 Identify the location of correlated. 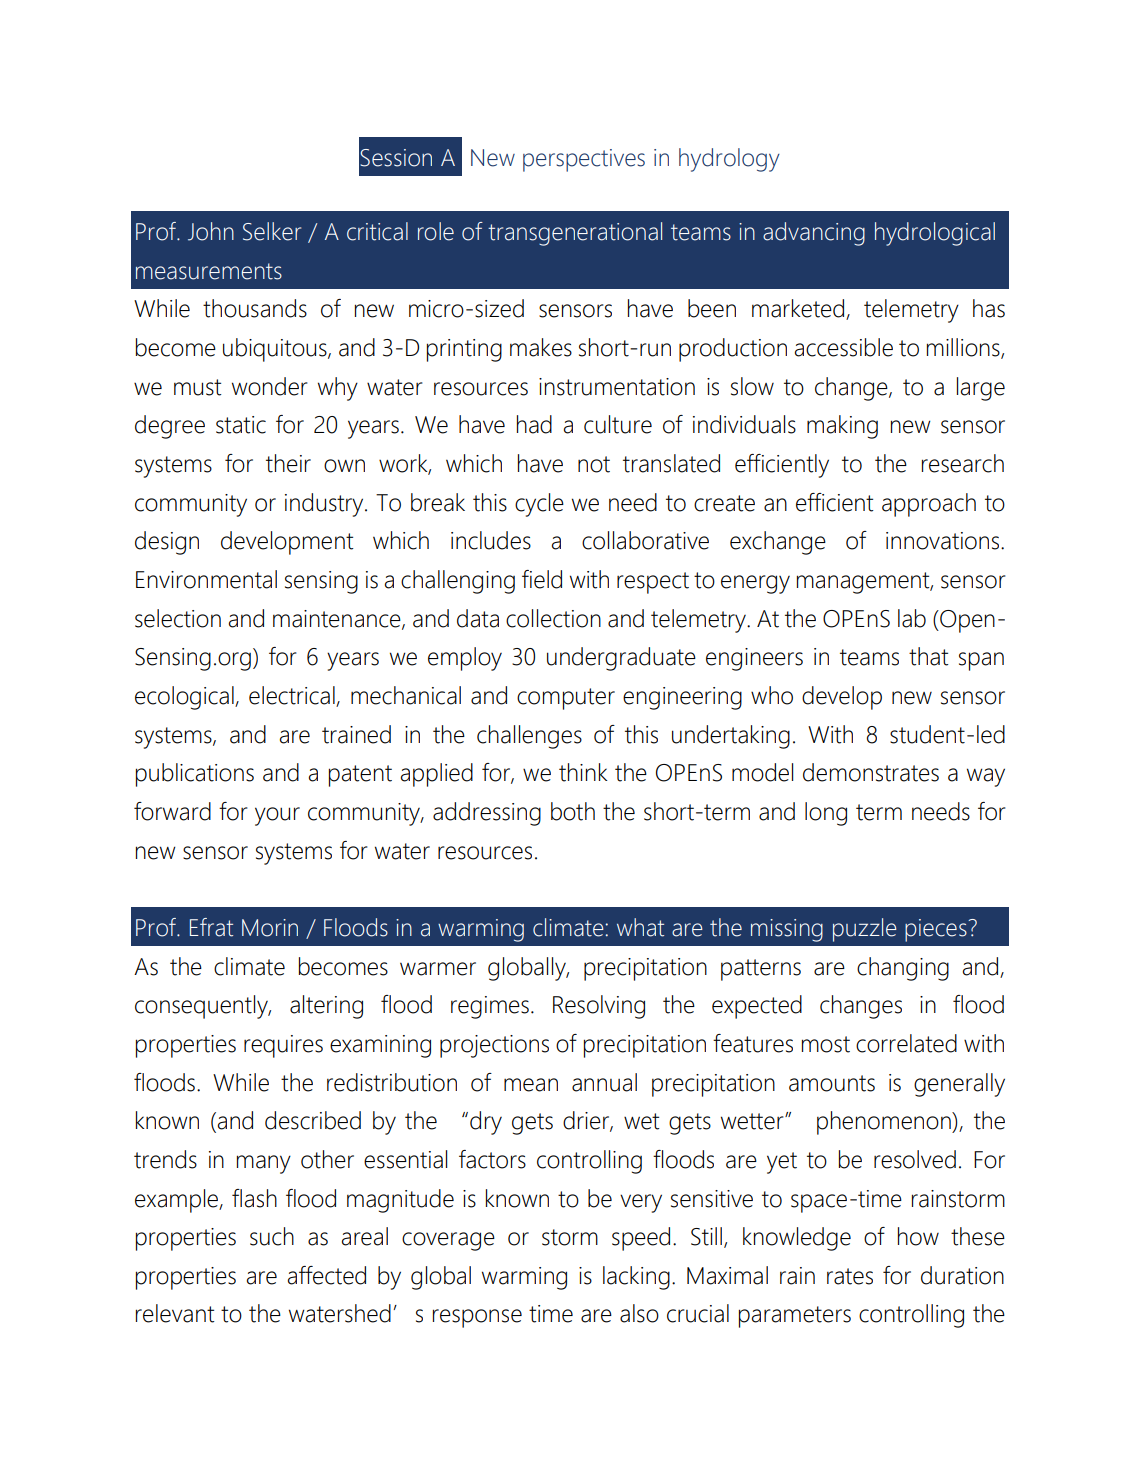
(906, 1043).
